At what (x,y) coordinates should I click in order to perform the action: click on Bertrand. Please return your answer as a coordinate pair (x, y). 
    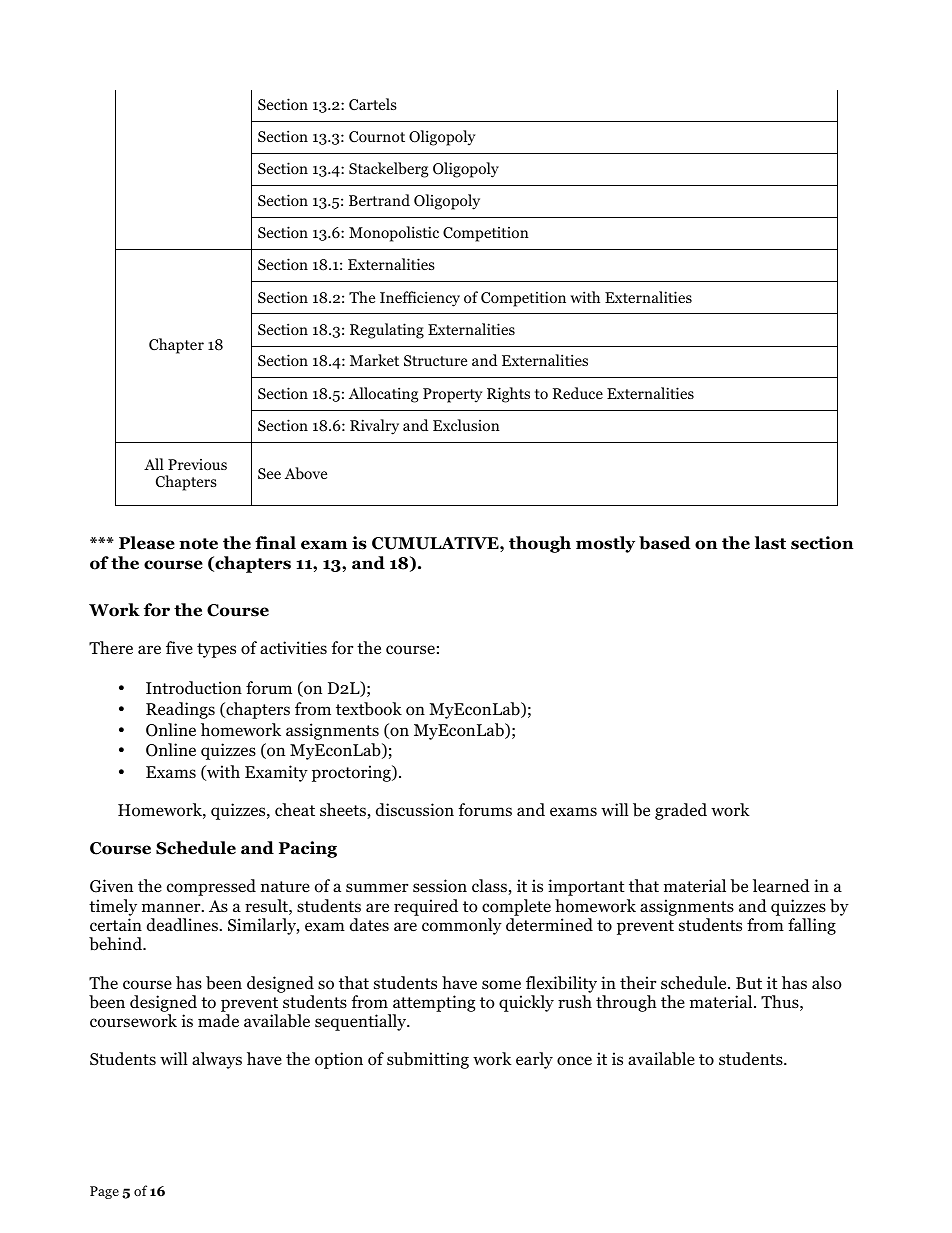
    Looking at the image, I should click on (379, 200).
